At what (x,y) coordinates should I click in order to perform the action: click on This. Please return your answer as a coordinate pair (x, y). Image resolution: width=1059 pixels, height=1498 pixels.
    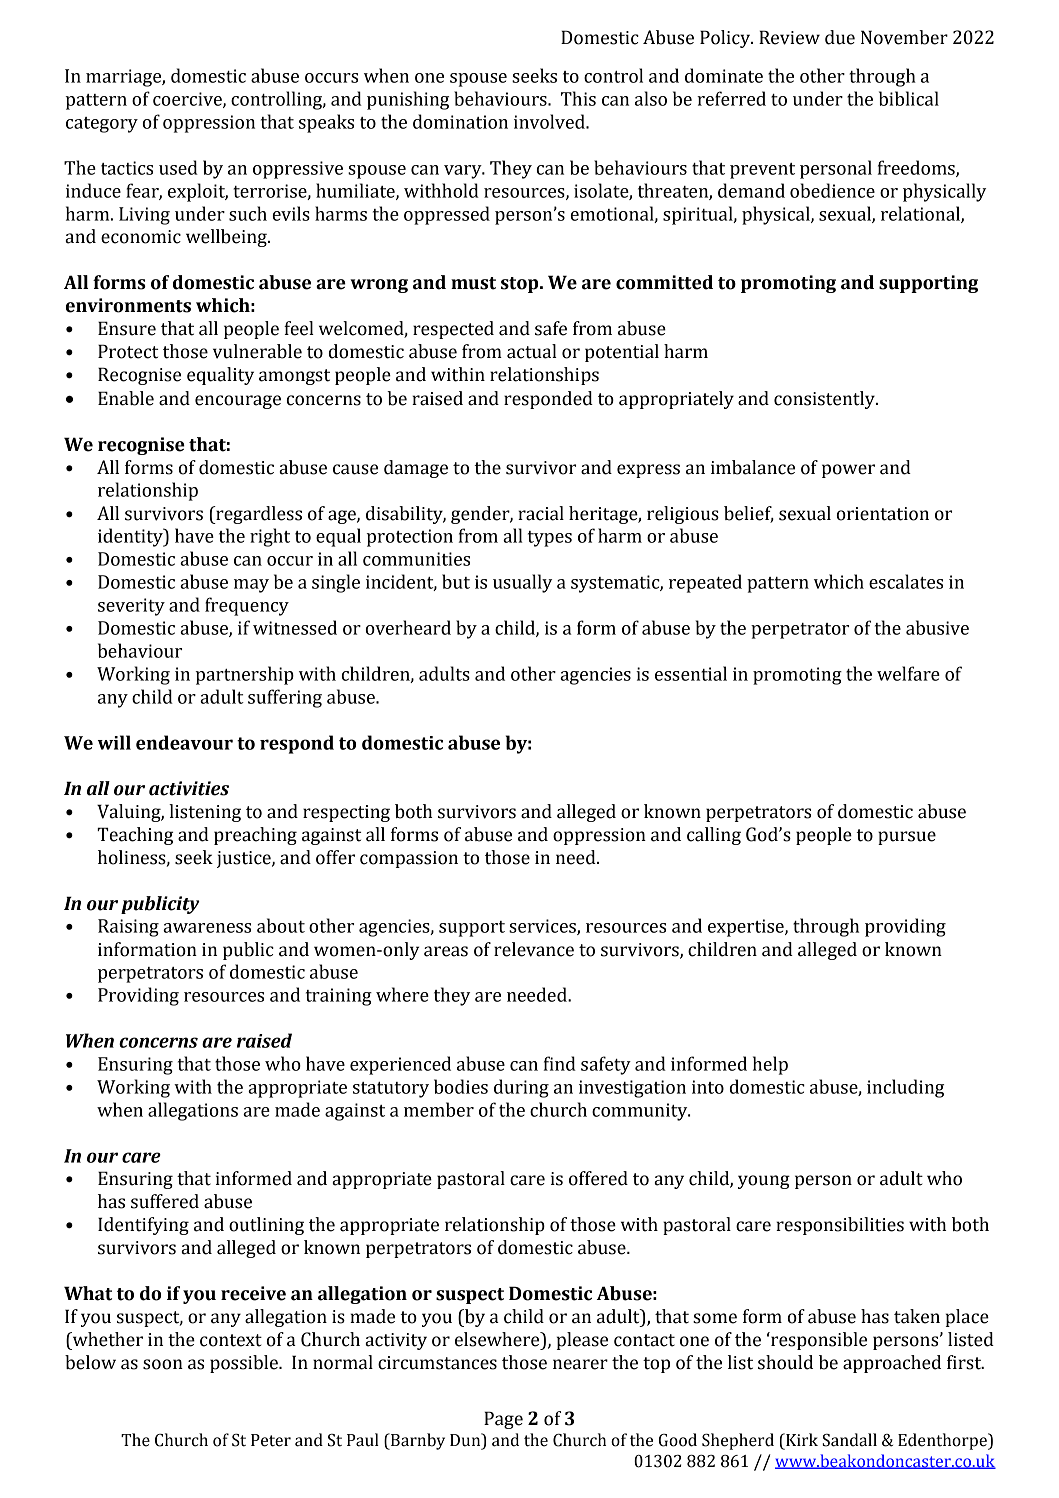
    Looking at the image, I should click on (578, 98).
